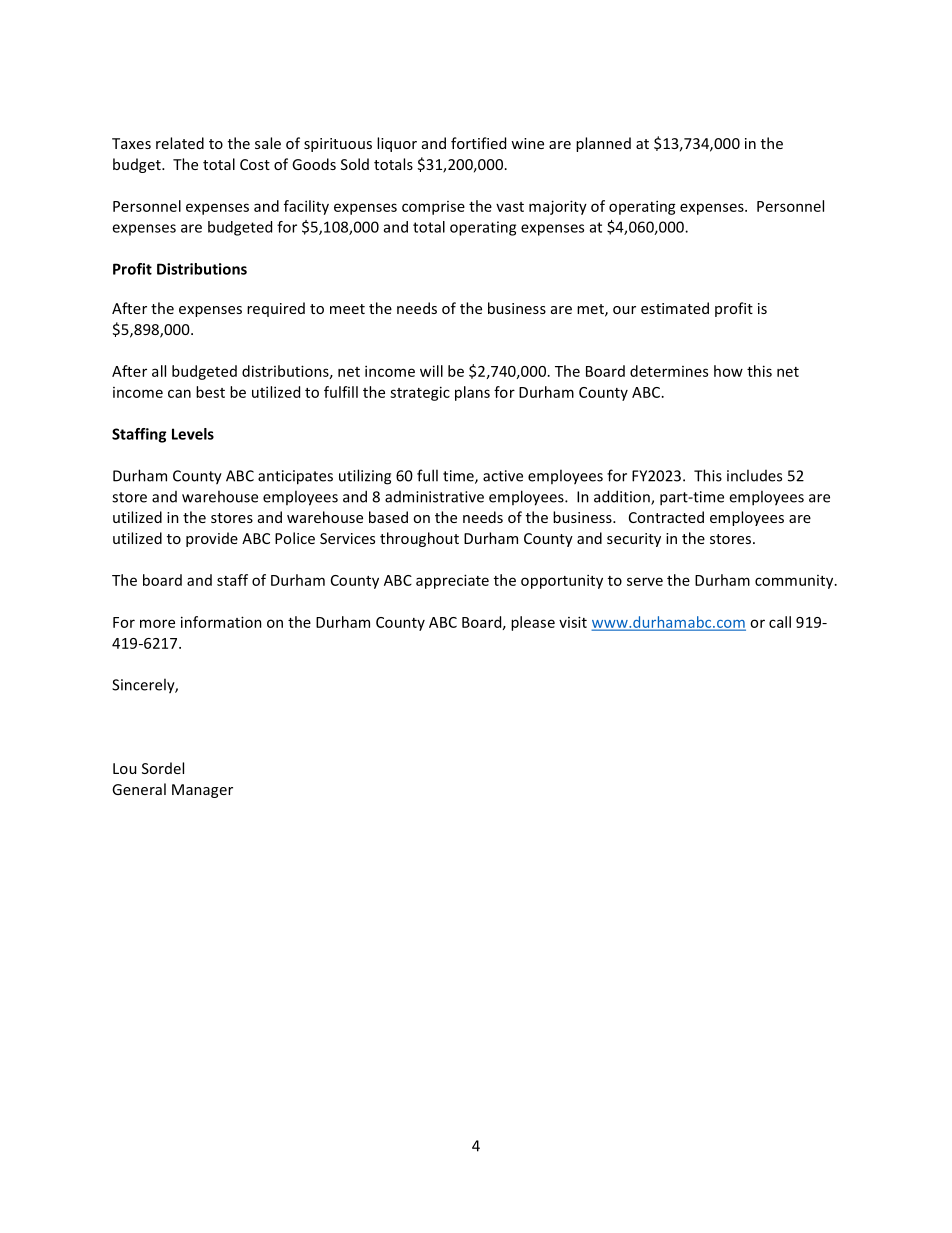 The height and width of the document is (1233, 952). What do you see at coordinates (603, 144) in the document?
I see `planned` at bounding box center [603, 144].
